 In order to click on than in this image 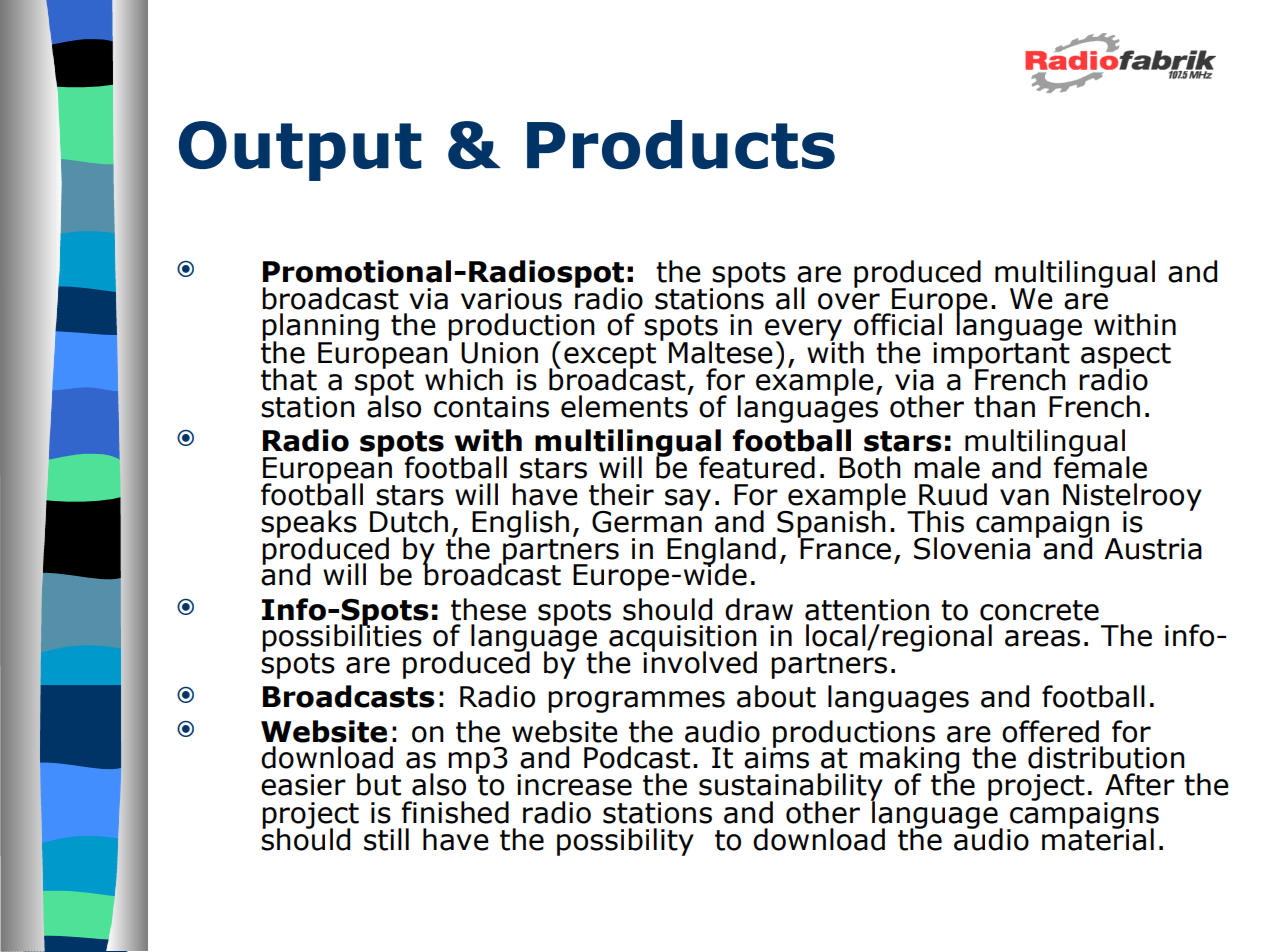, I will do `click(1004, 406)`.
